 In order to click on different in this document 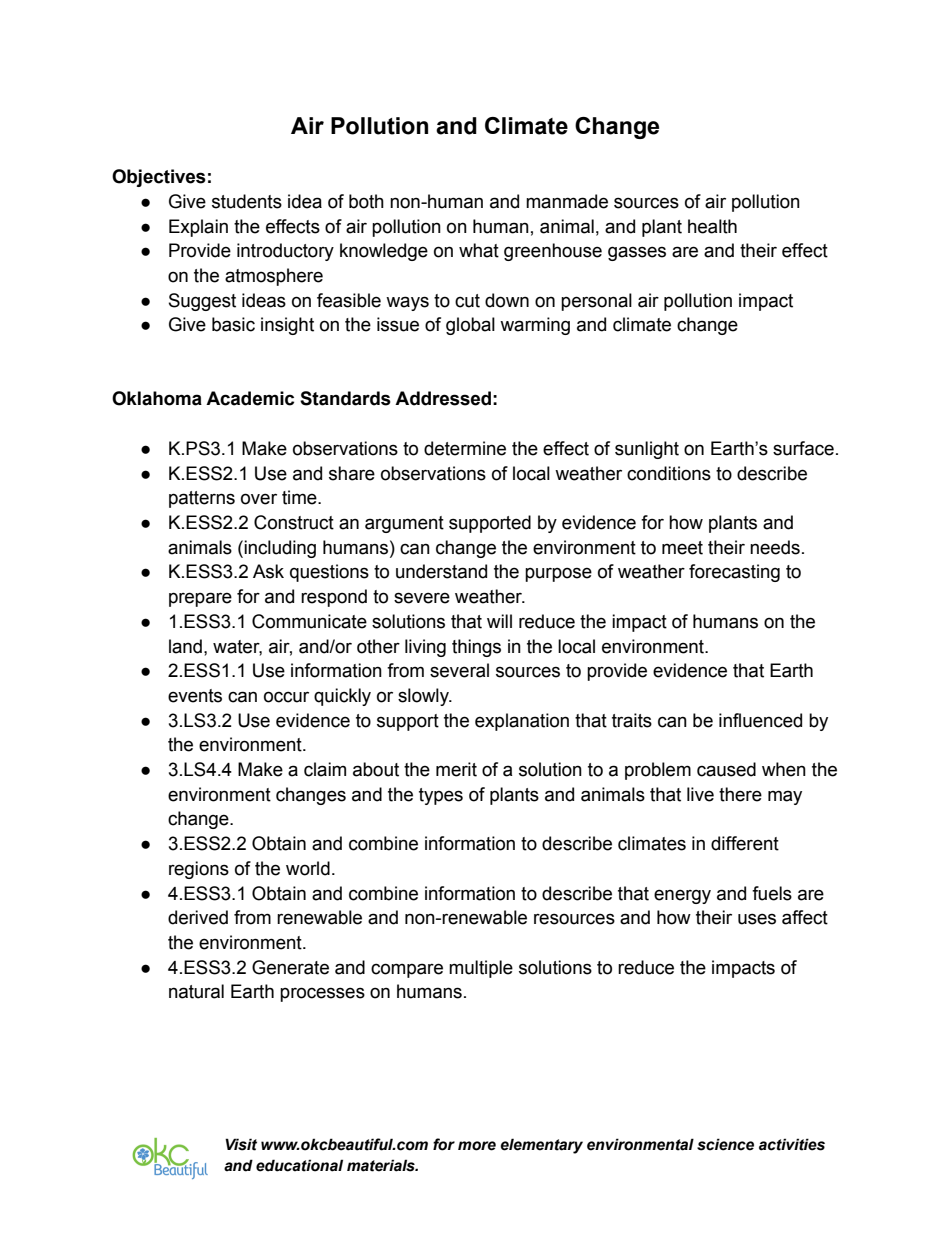, I will do `click(745, 843)`.
